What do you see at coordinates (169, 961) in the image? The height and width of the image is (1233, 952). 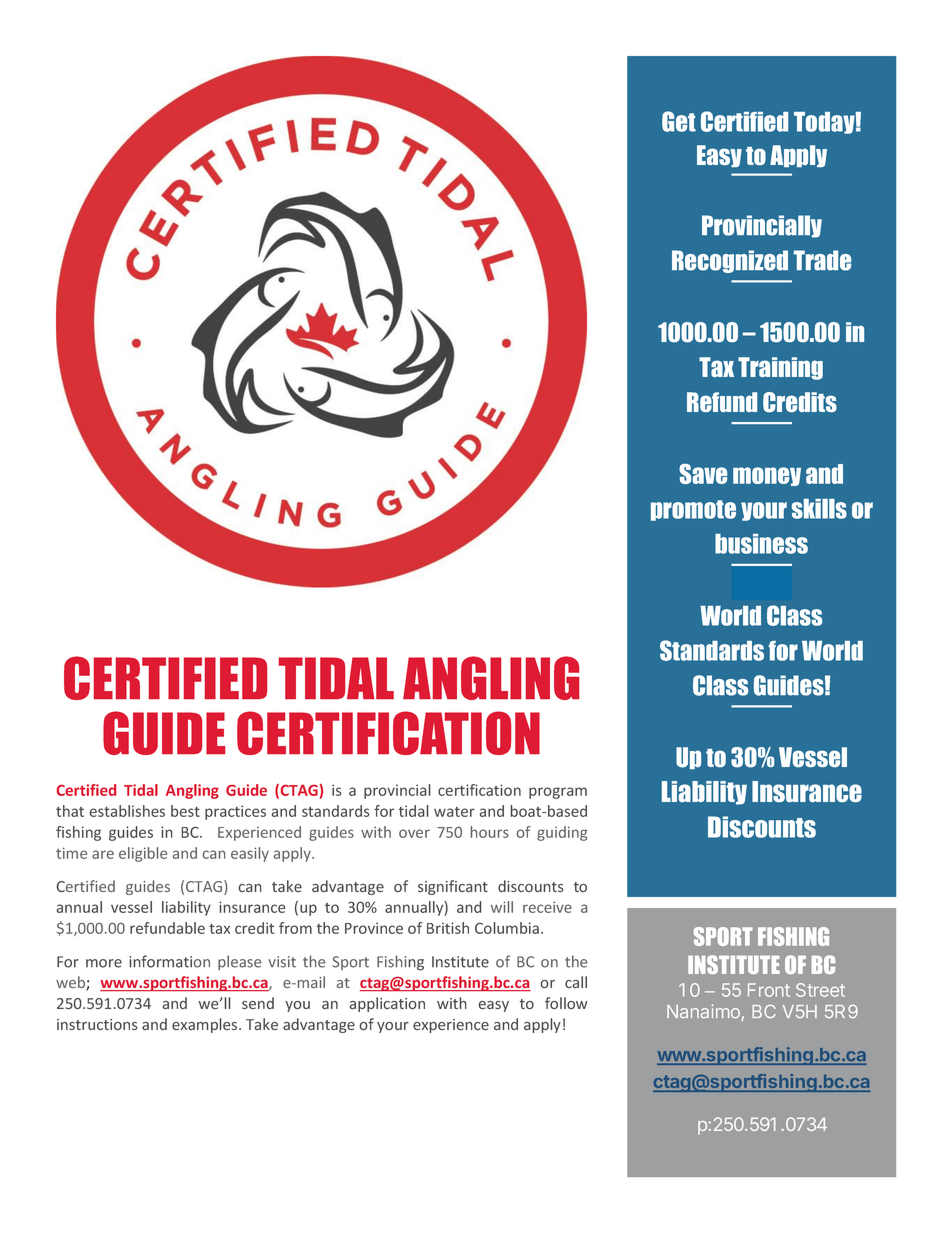 I see `information` at bounding box center [169, 961].
